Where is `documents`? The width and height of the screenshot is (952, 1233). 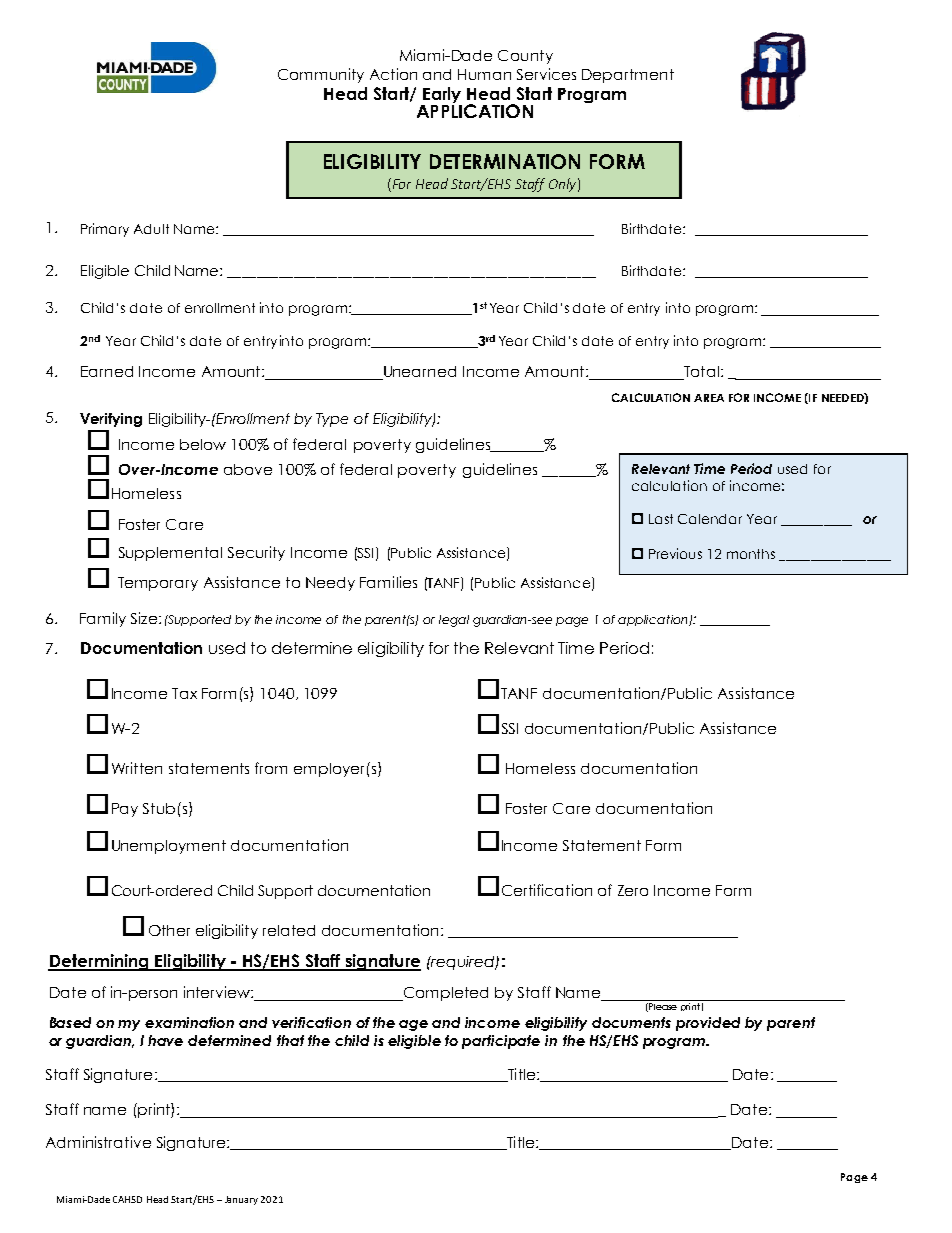
documents is located at coordinates (631, 1022).
